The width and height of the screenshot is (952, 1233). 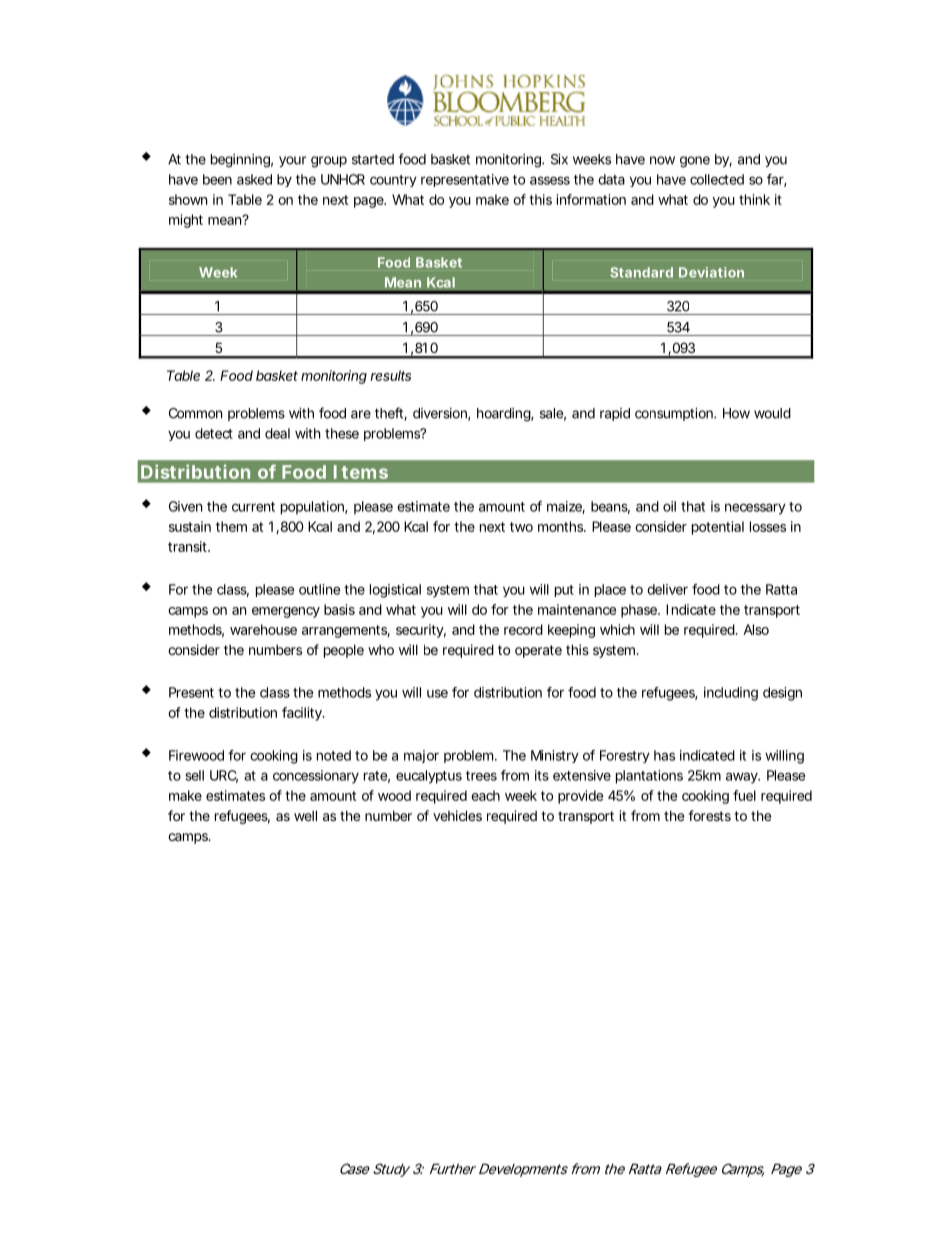 What do you see at coordinates (305, 815) in the screenshot?
I see `well` at bounding box center [305, 815].
